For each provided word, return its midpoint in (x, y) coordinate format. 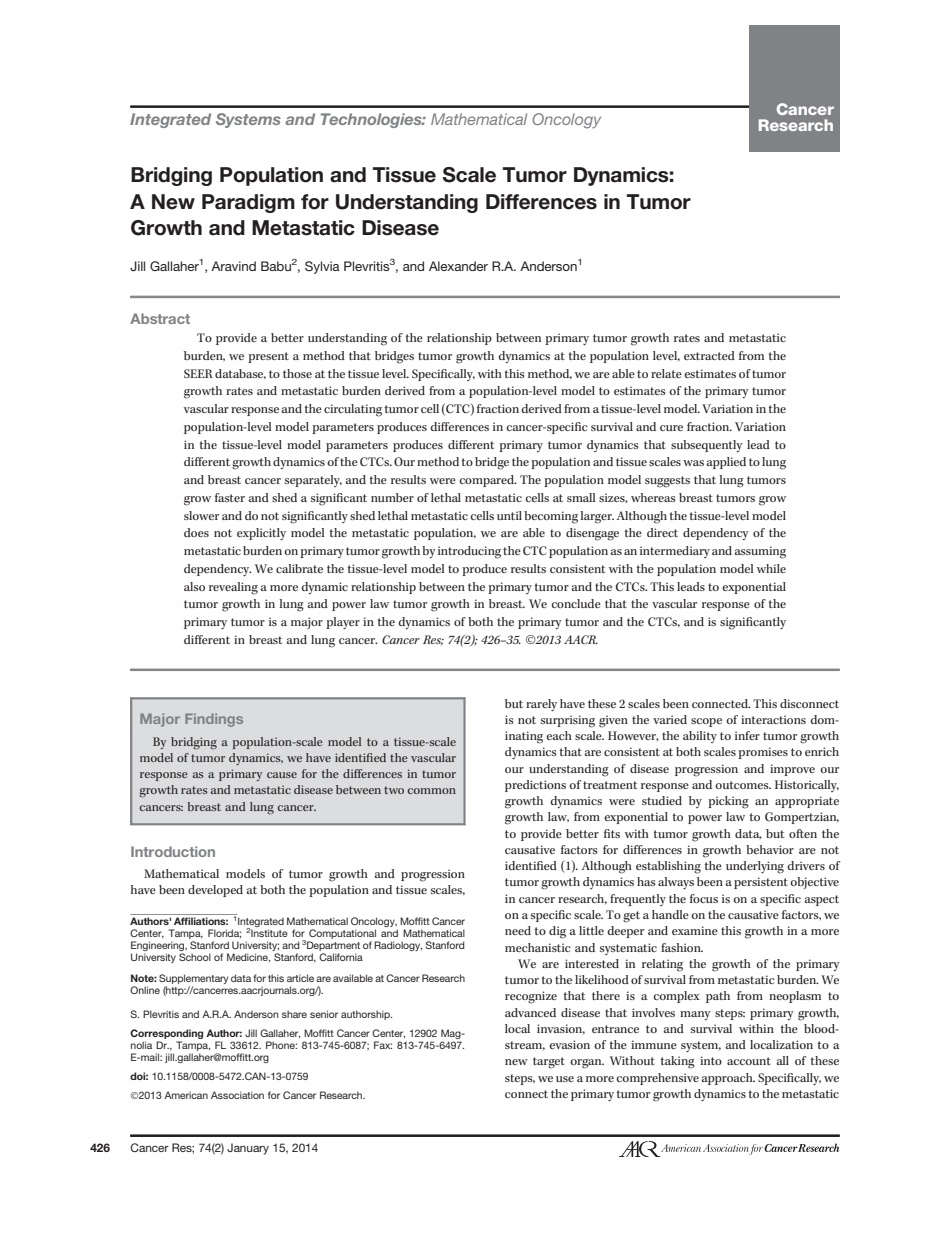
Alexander (458, 266)
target (549, 1063)
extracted (709, 355)
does (196, 532)
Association (237, 1095)
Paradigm (248, 203)
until (509, 515)
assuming (760, 552)
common (432, 791)
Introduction (173, 851)
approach (728, 1079)
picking (728, 802)
